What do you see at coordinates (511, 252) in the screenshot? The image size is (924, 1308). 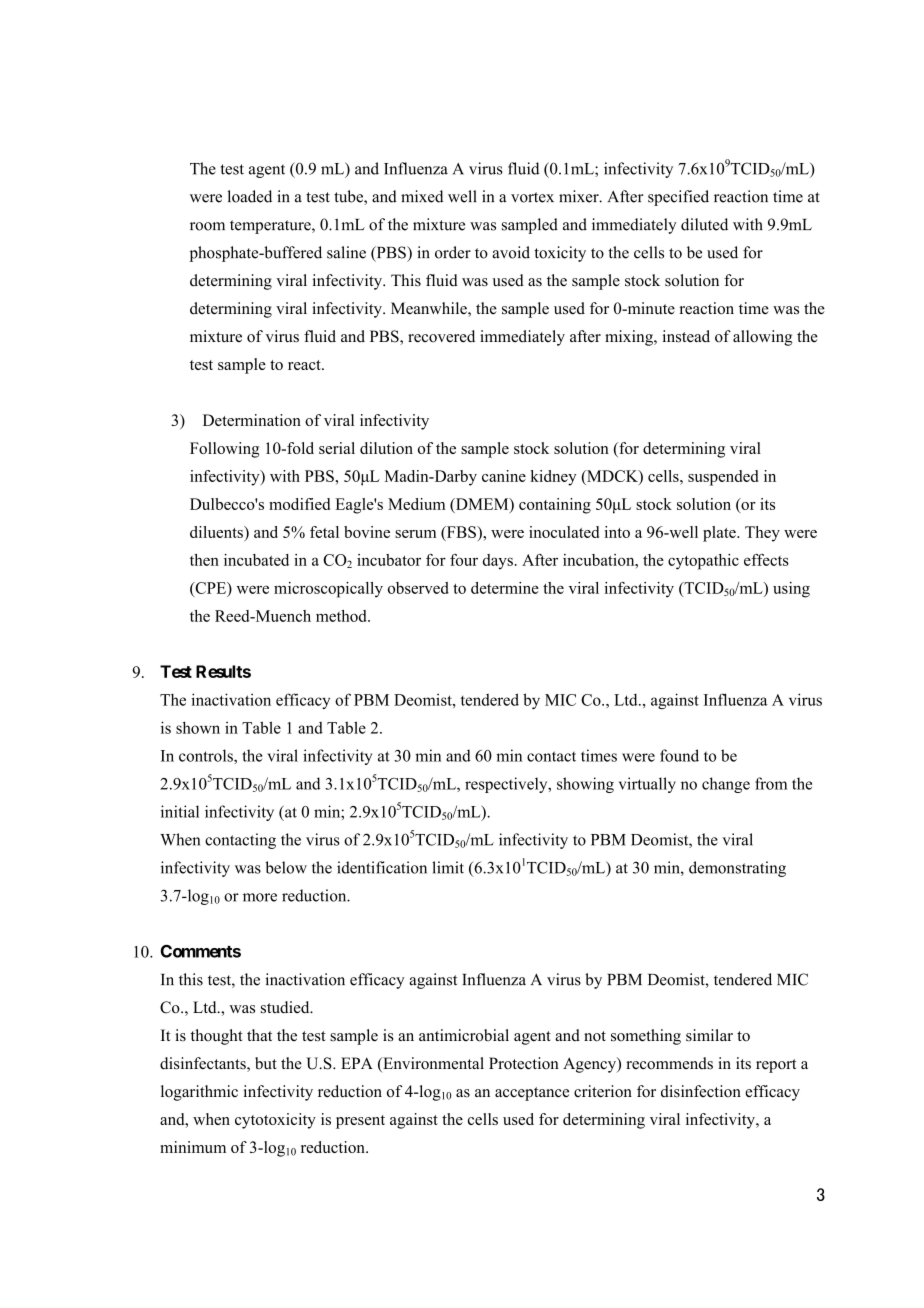 I see `avoid` at bounding box center [511, 252].
